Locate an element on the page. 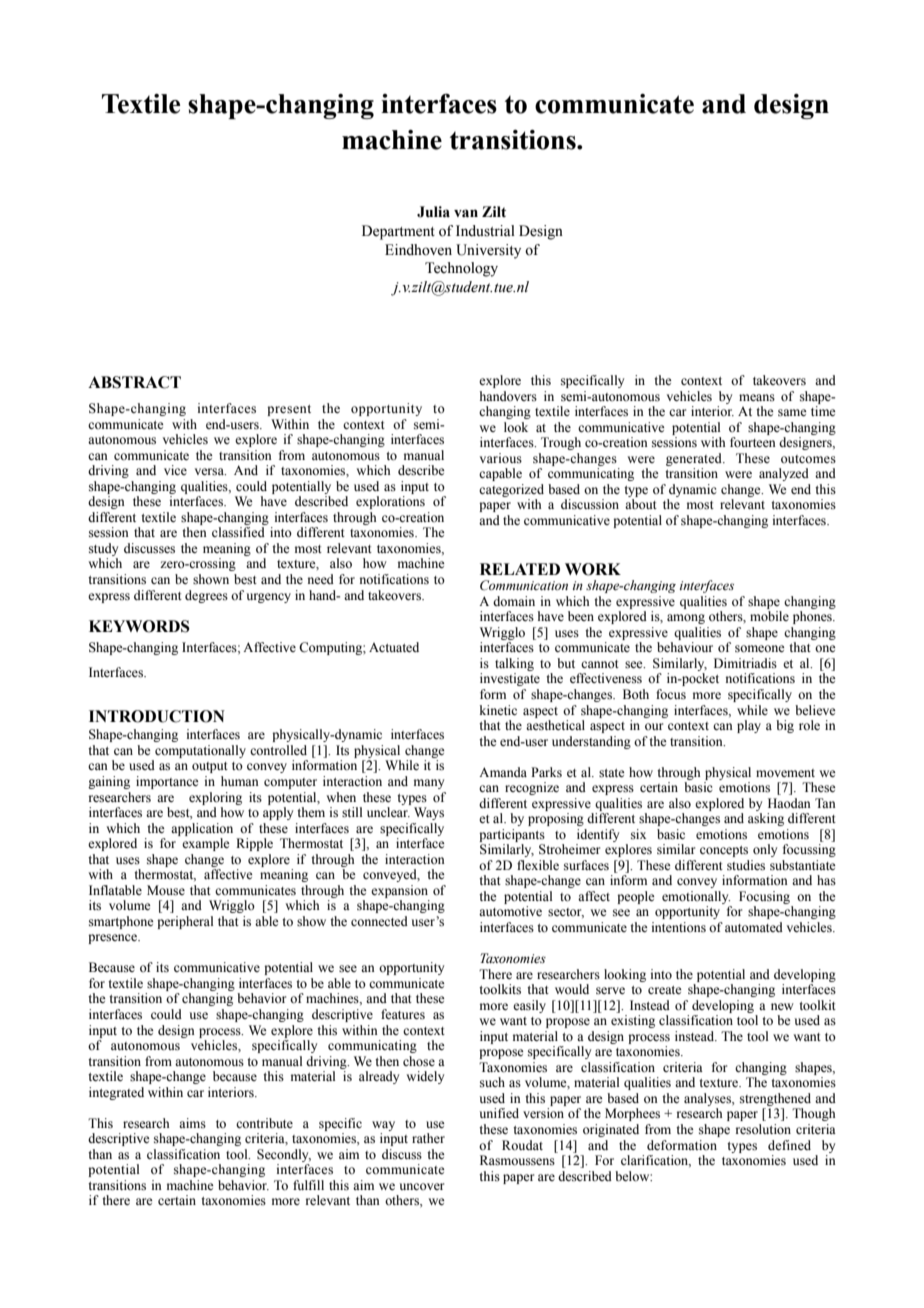 This document has width=924, height=1308. new is located at coordinates (782, 1006).
